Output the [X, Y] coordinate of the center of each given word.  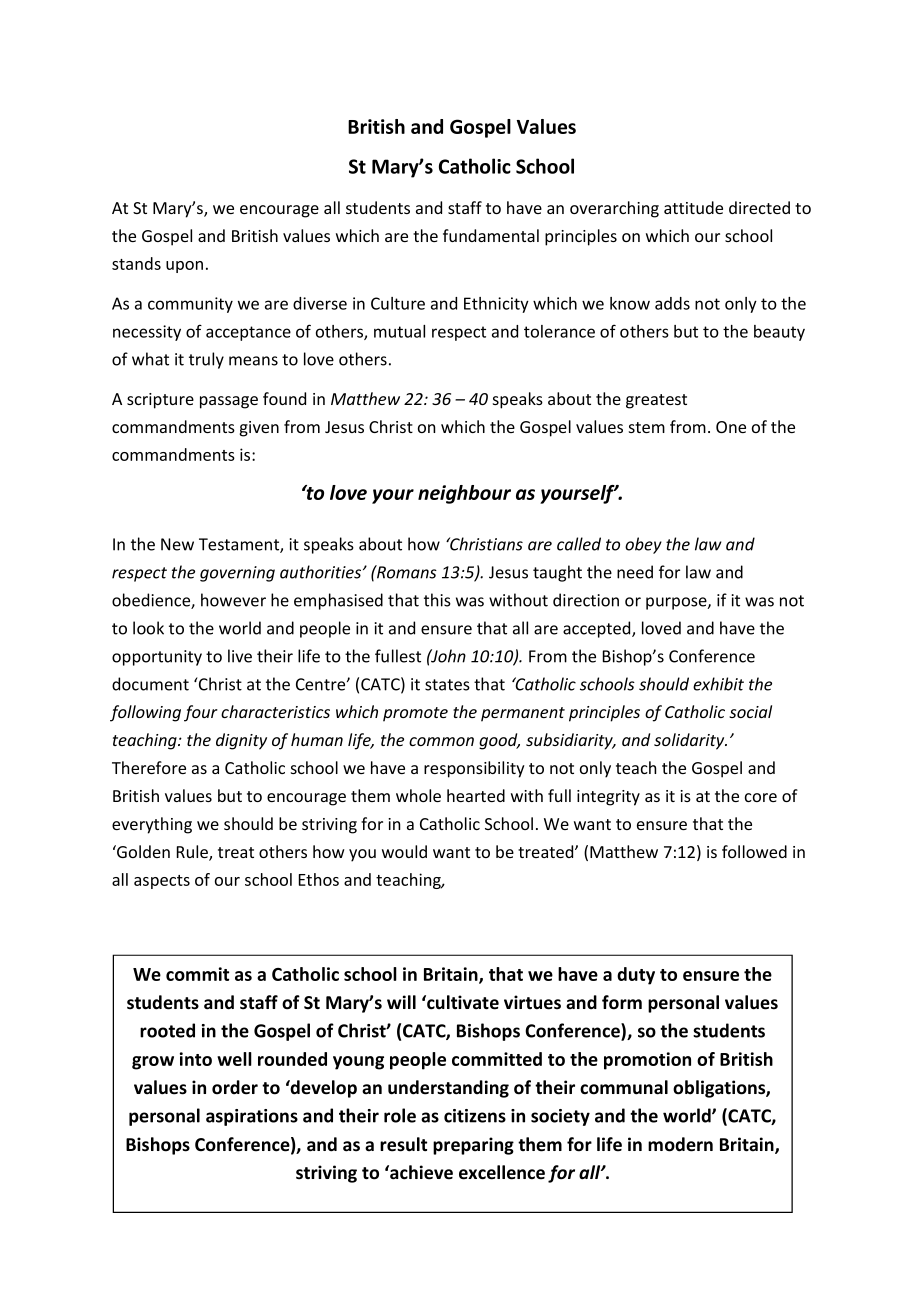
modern [680, 1144]
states [447, 685]
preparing [473, 1146]
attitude [693, 207]
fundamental [491, 235]
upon [184, 267]
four [201, 713]
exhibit [718, 684]
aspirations [252, 1117]
